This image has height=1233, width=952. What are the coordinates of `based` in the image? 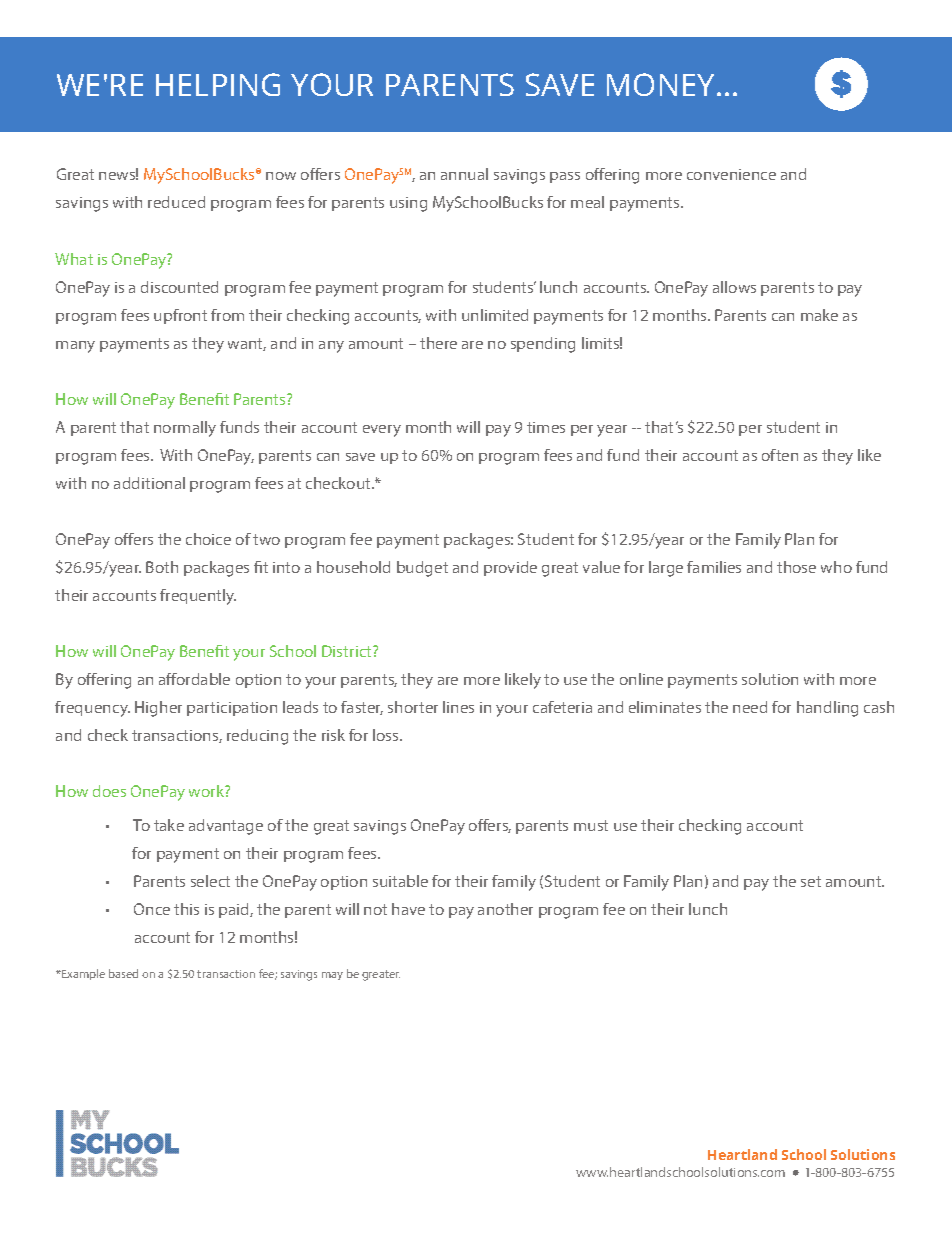 It's located at (123, 973).
